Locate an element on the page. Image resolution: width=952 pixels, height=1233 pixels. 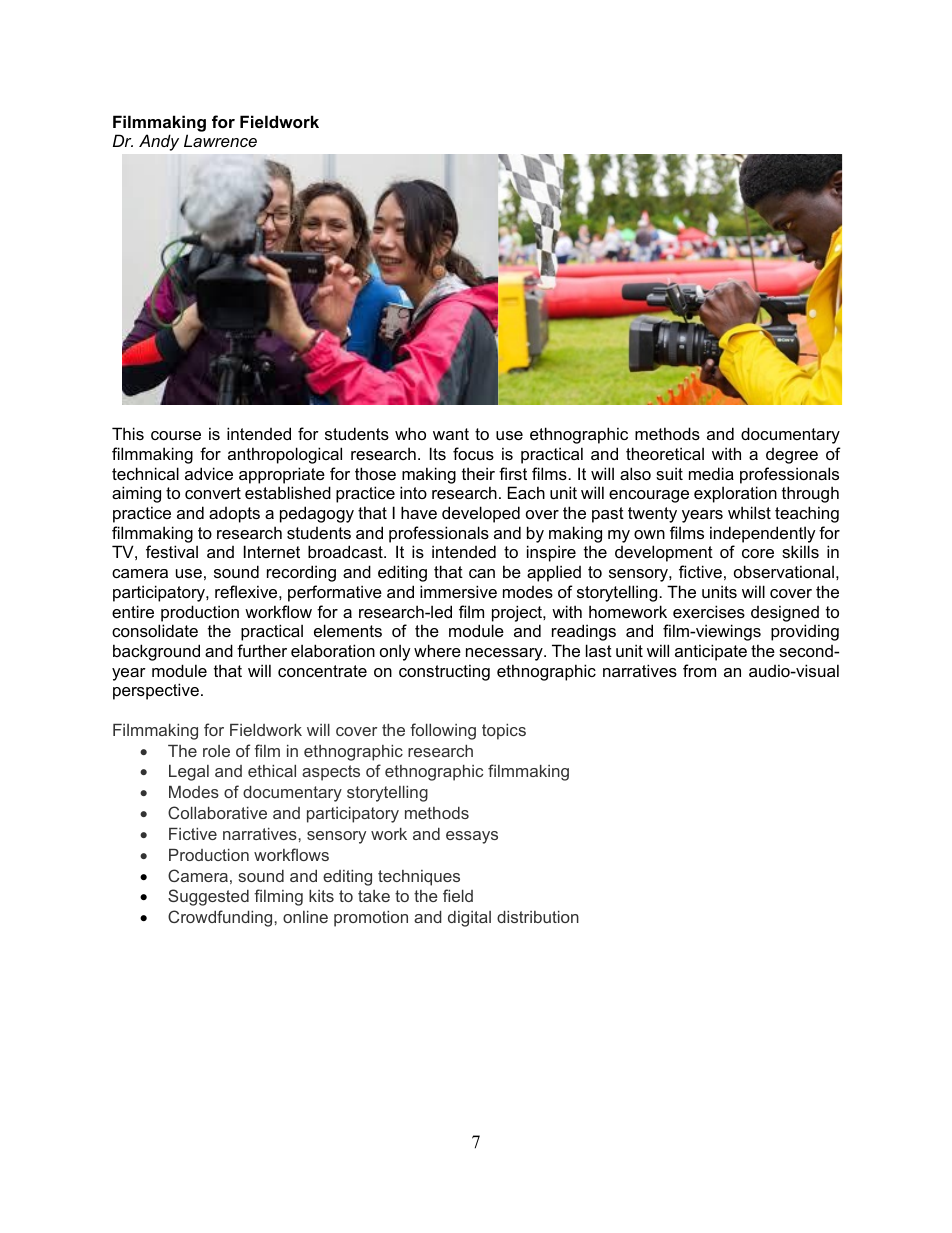
digital is located at coordinates (469, 919).
